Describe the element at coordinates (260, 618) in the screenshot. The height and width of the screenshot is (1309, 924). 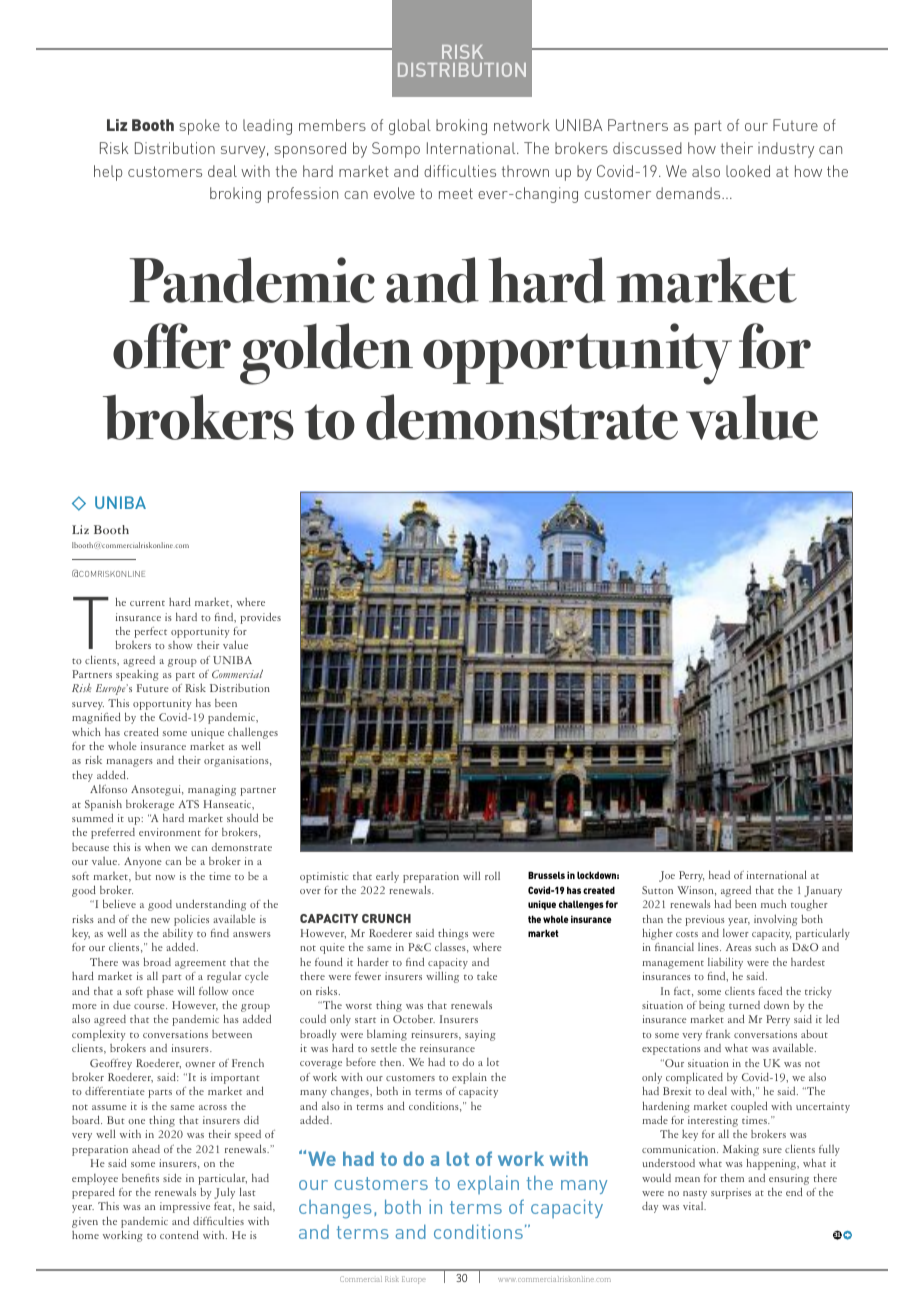
I see `provides` at that location.
